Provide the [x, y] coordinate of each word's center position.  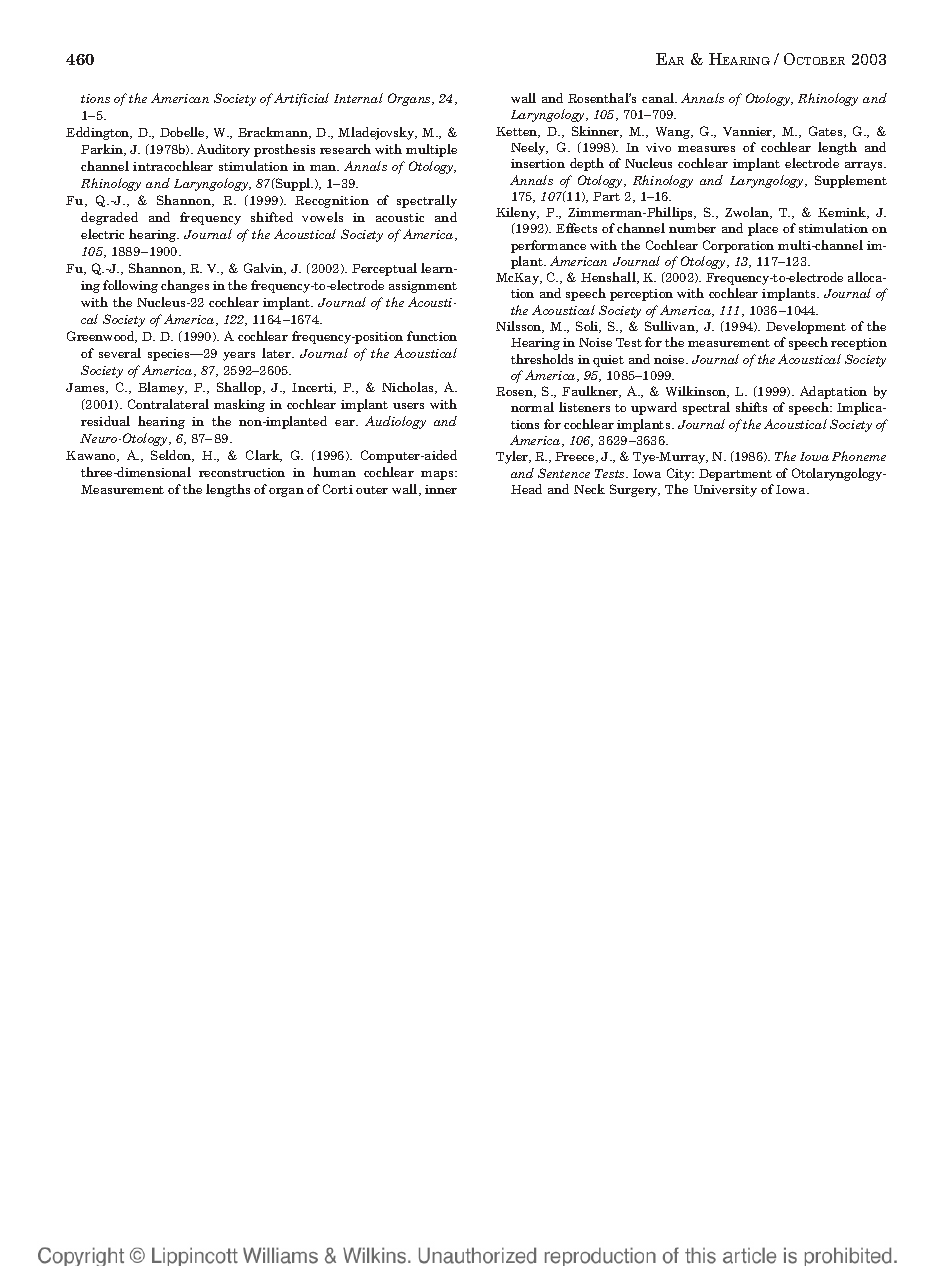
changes [185, 286]
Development [806, 327]
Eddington [99, 133]
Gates [827, 132]
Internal [358, 98]
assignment [423, 287]
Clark [264, 456]
